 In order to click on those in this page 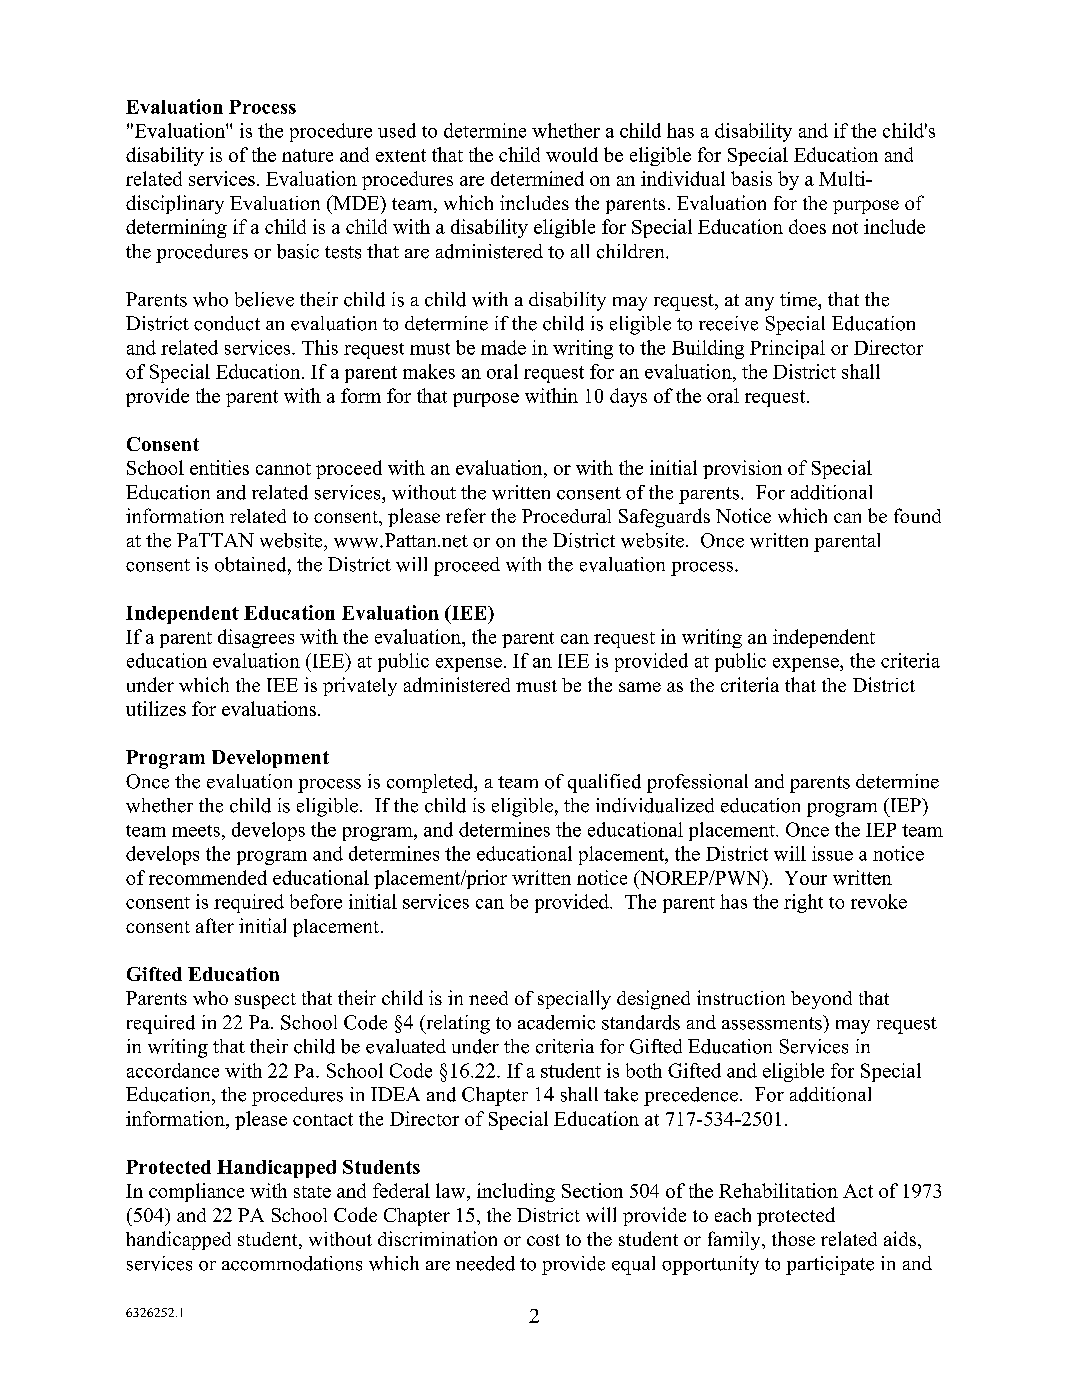, I will do `click(793, 1238)`.
